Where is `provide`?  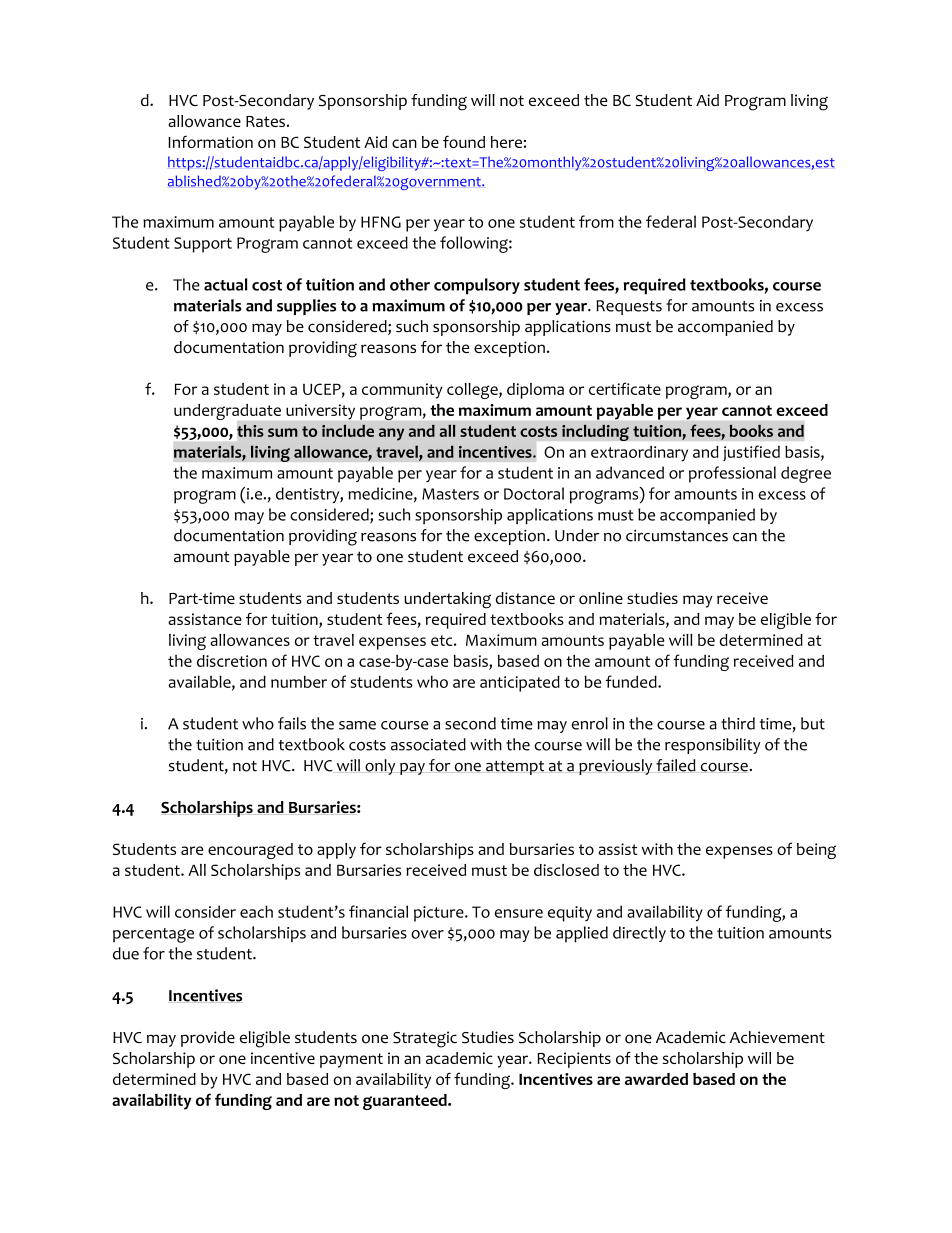 provide is located at coordinates (208, 1039).
